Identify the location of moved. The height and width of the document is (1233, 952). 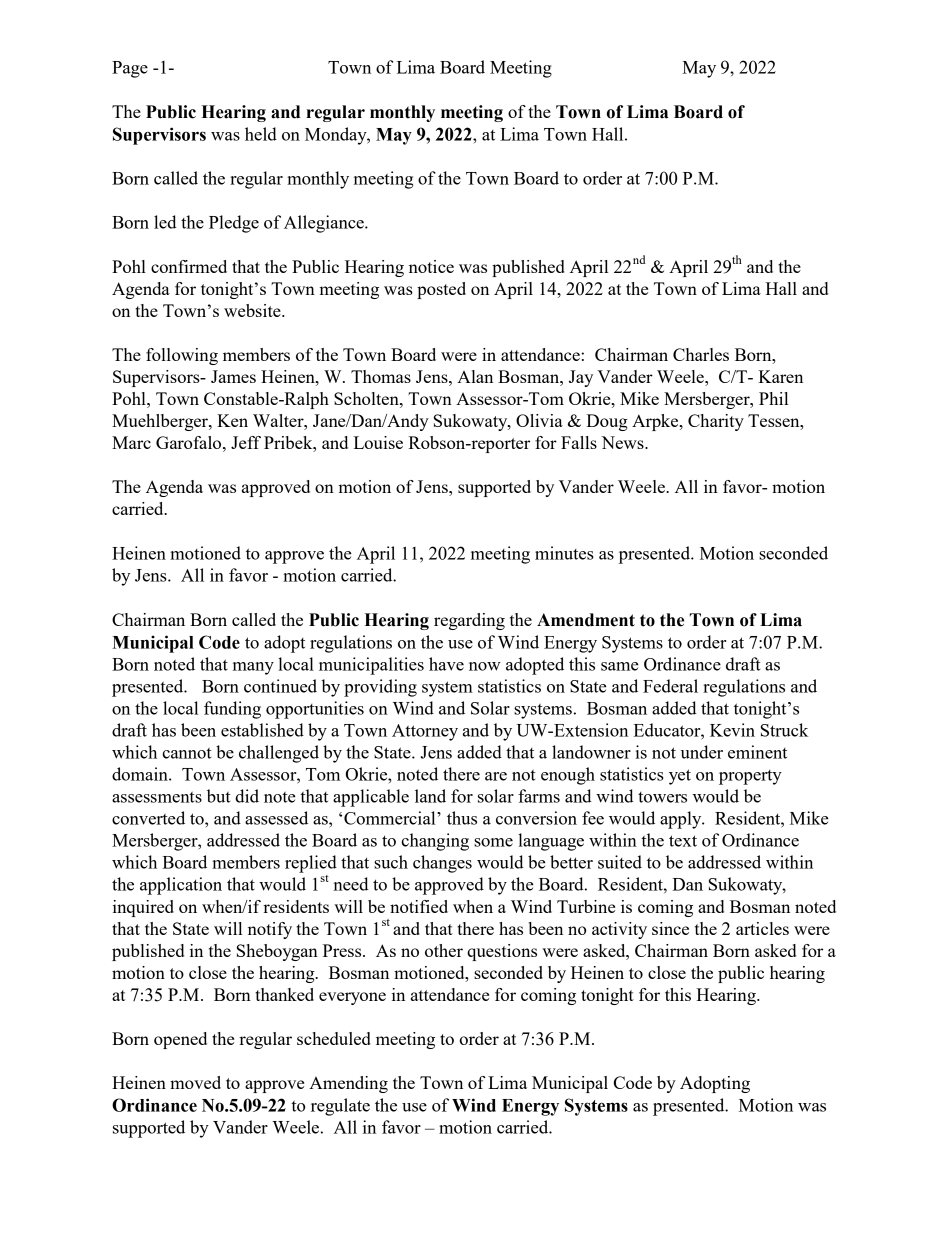
(195, 1082).
